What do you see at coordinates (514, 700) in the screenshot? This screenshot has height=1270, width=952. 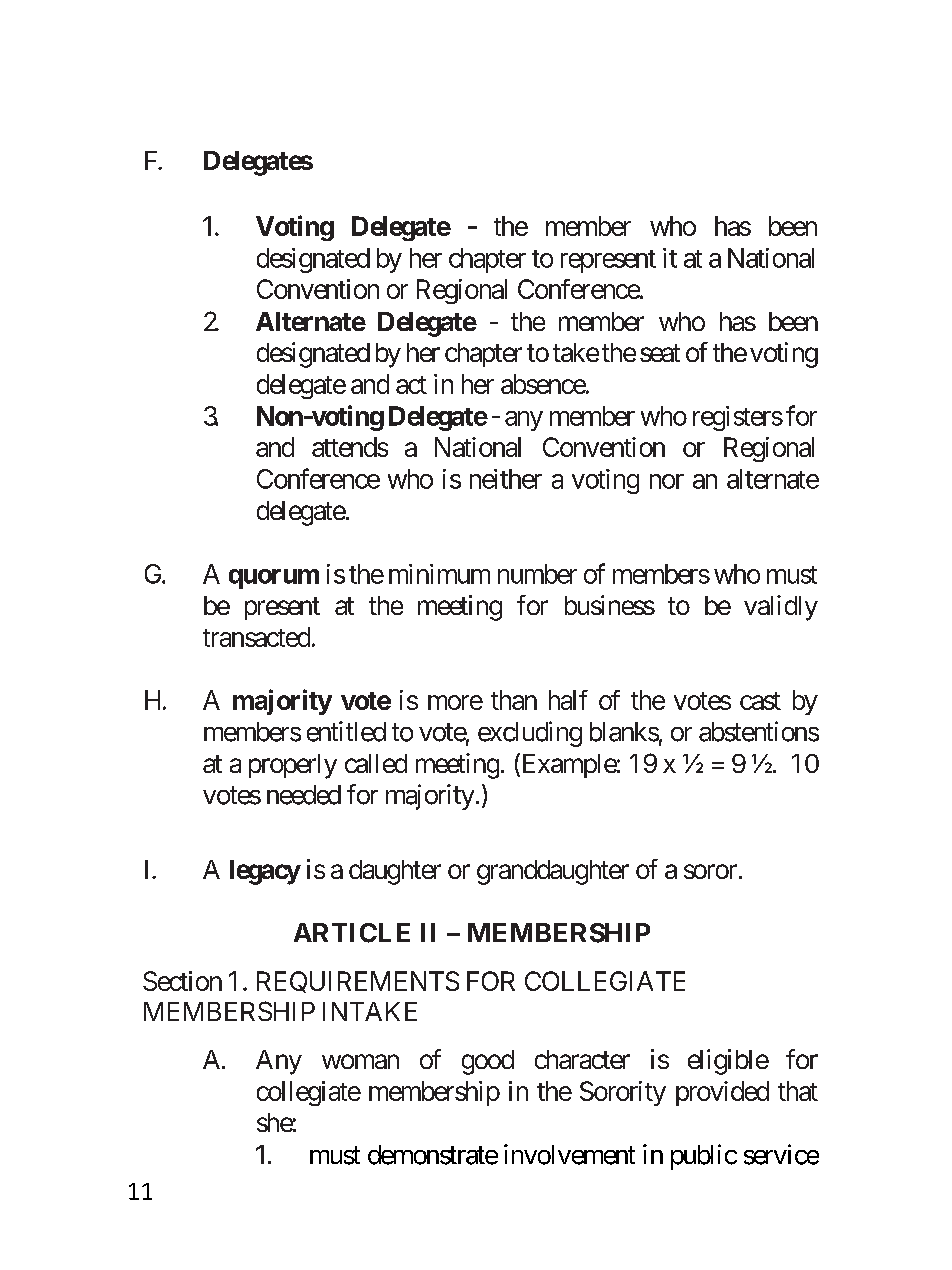 I see `than` at bounding box center [514, 700].
